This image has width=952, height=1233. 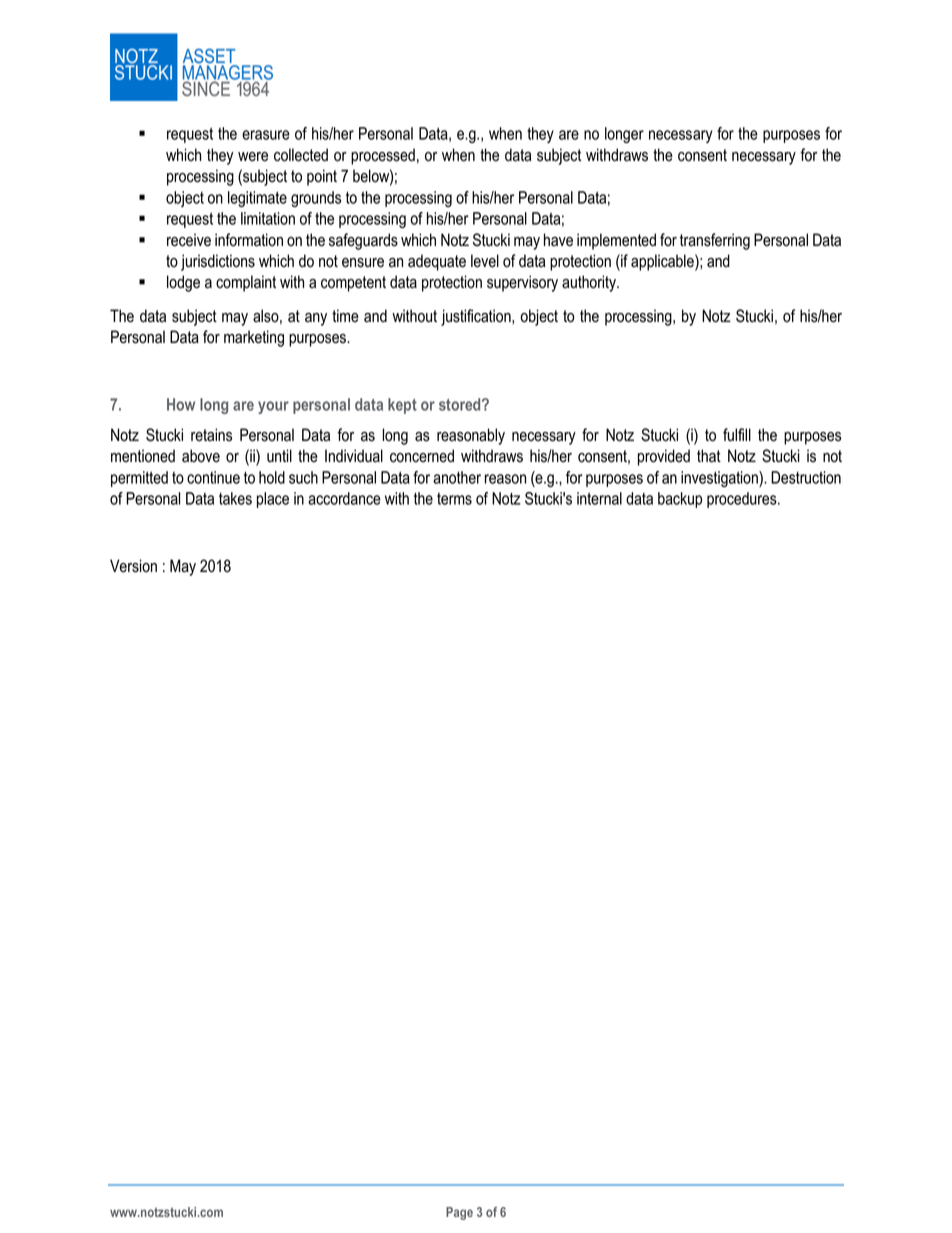 What do you see at coordinates (459, 1213) in the image?
I see `Page` at bounding box center [459, 1213].
